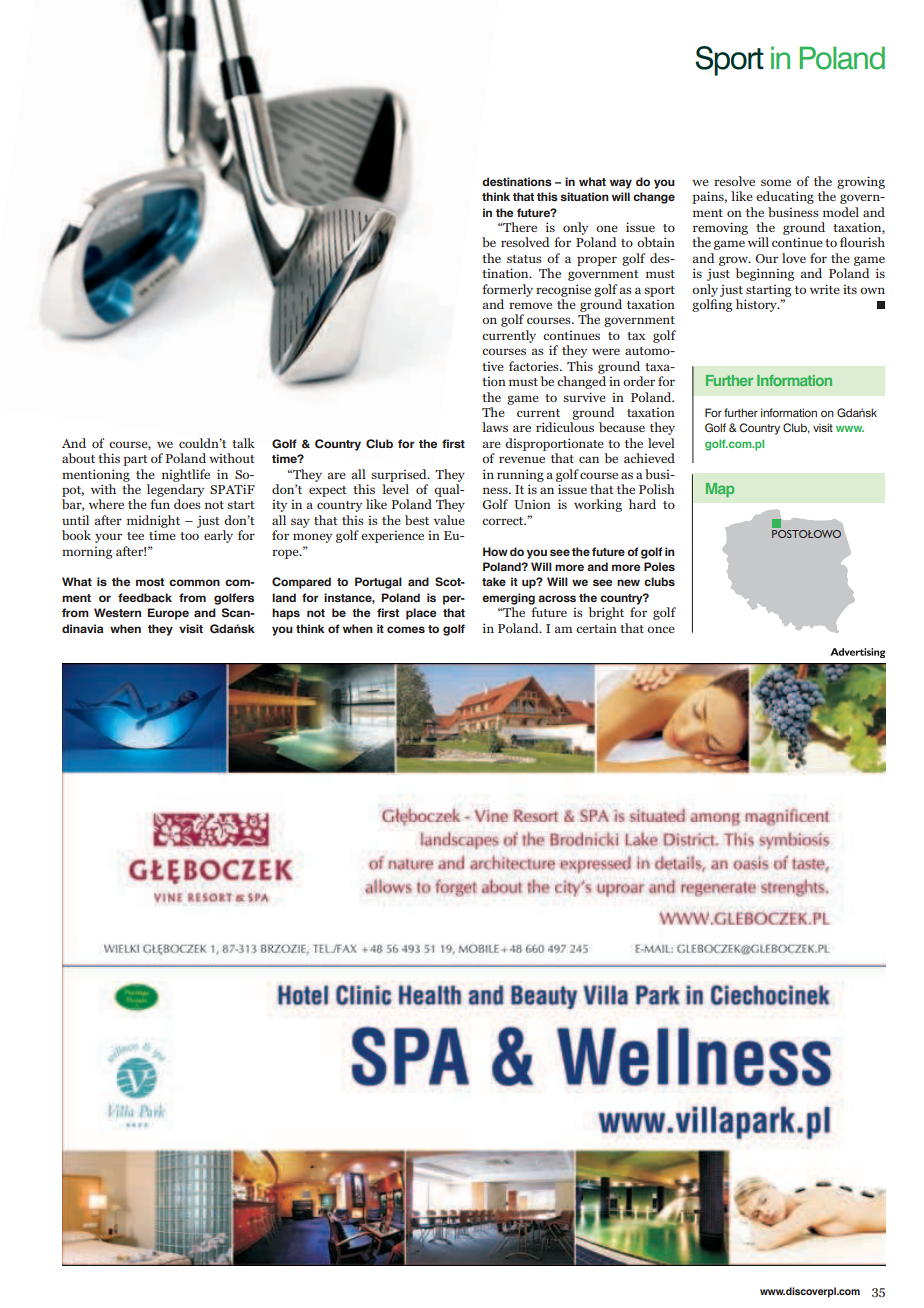 The image size is (924, 1308). Describe the element at coordinates (757, 305) in the image. I see `history` at that location.
